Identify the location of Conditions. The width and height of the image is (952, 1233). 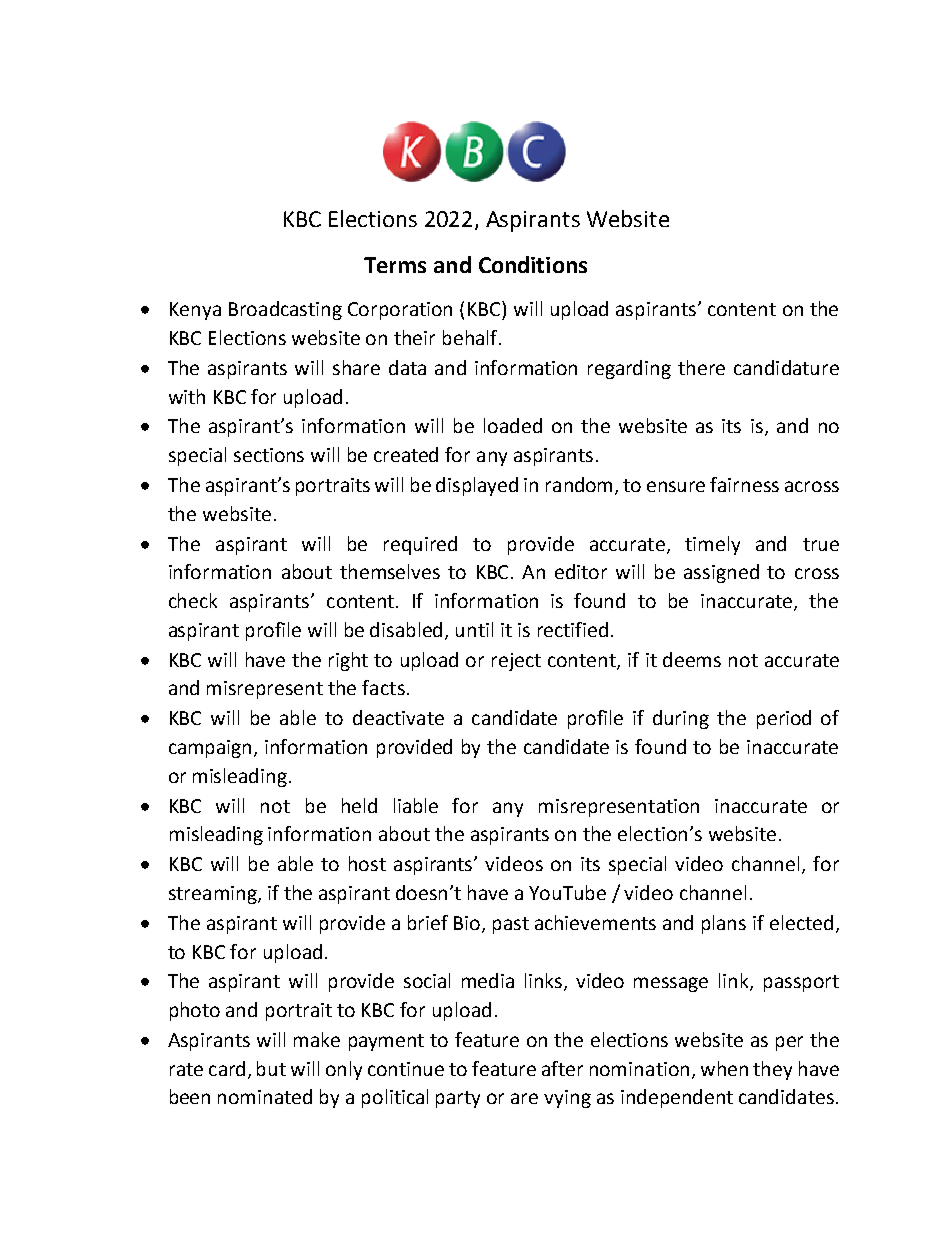
(533, 264).
